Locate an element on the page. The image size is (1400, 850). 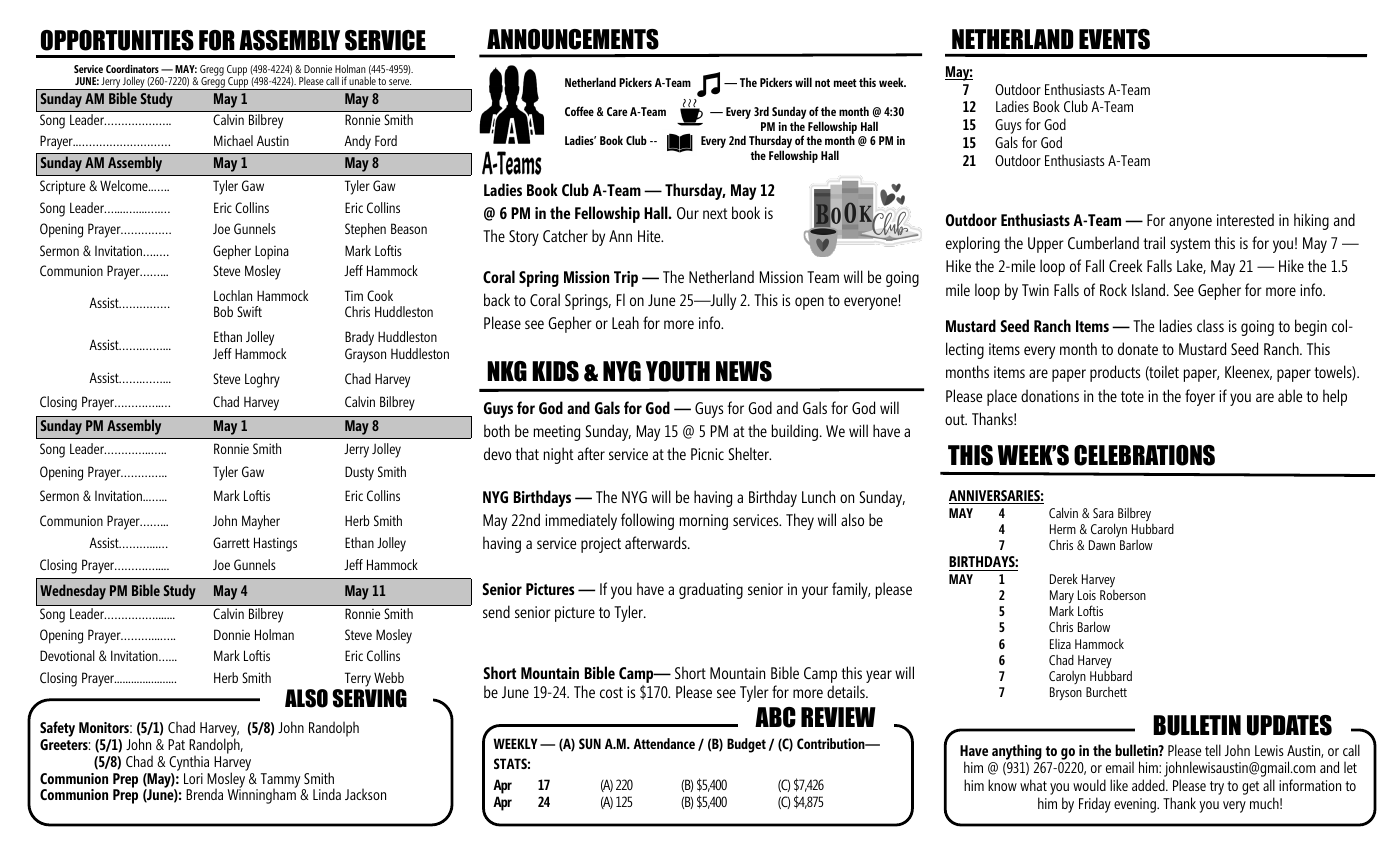
Dawn is located at coordinates (1102, 545).
